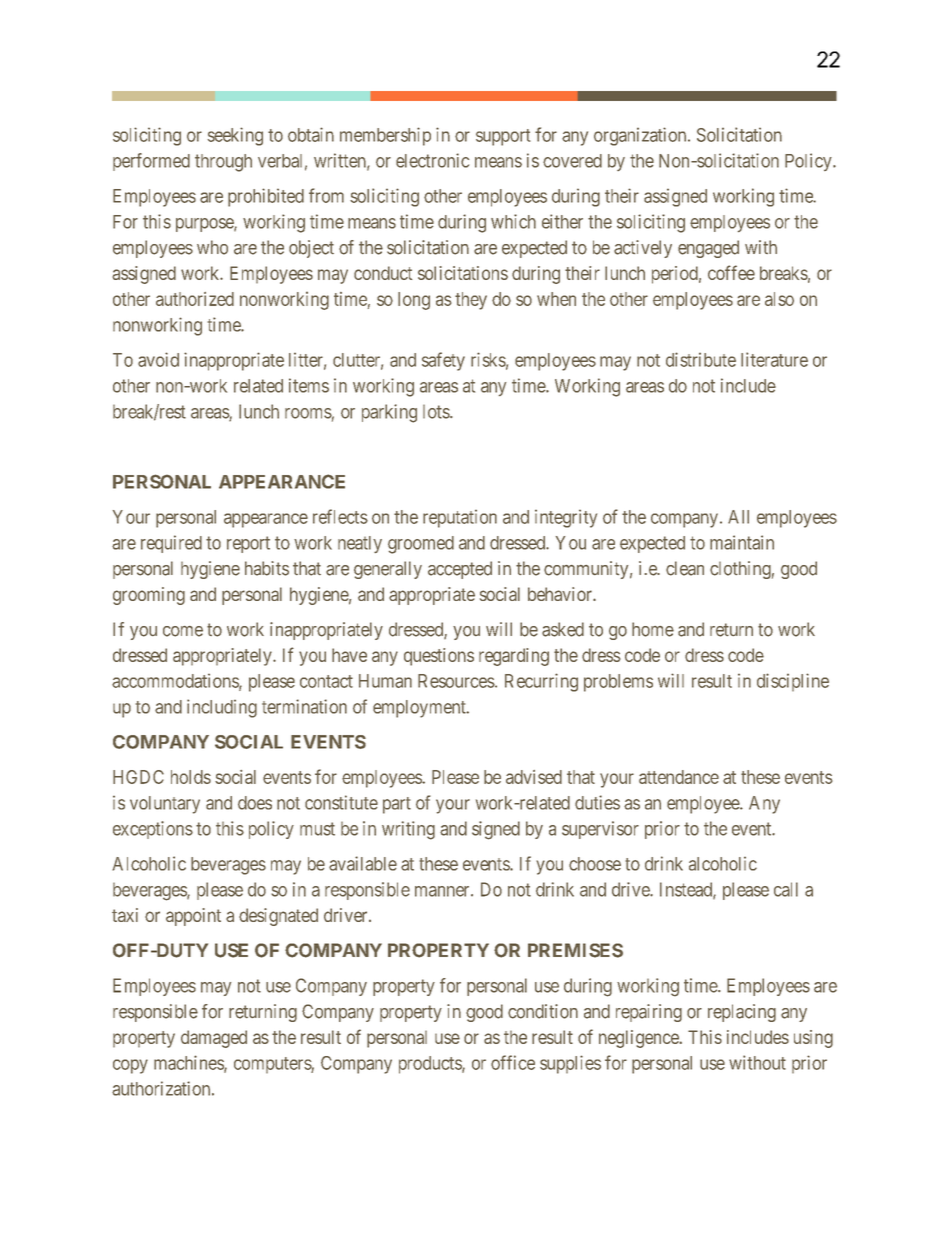  I want to click on organization, so click(641, 136).
